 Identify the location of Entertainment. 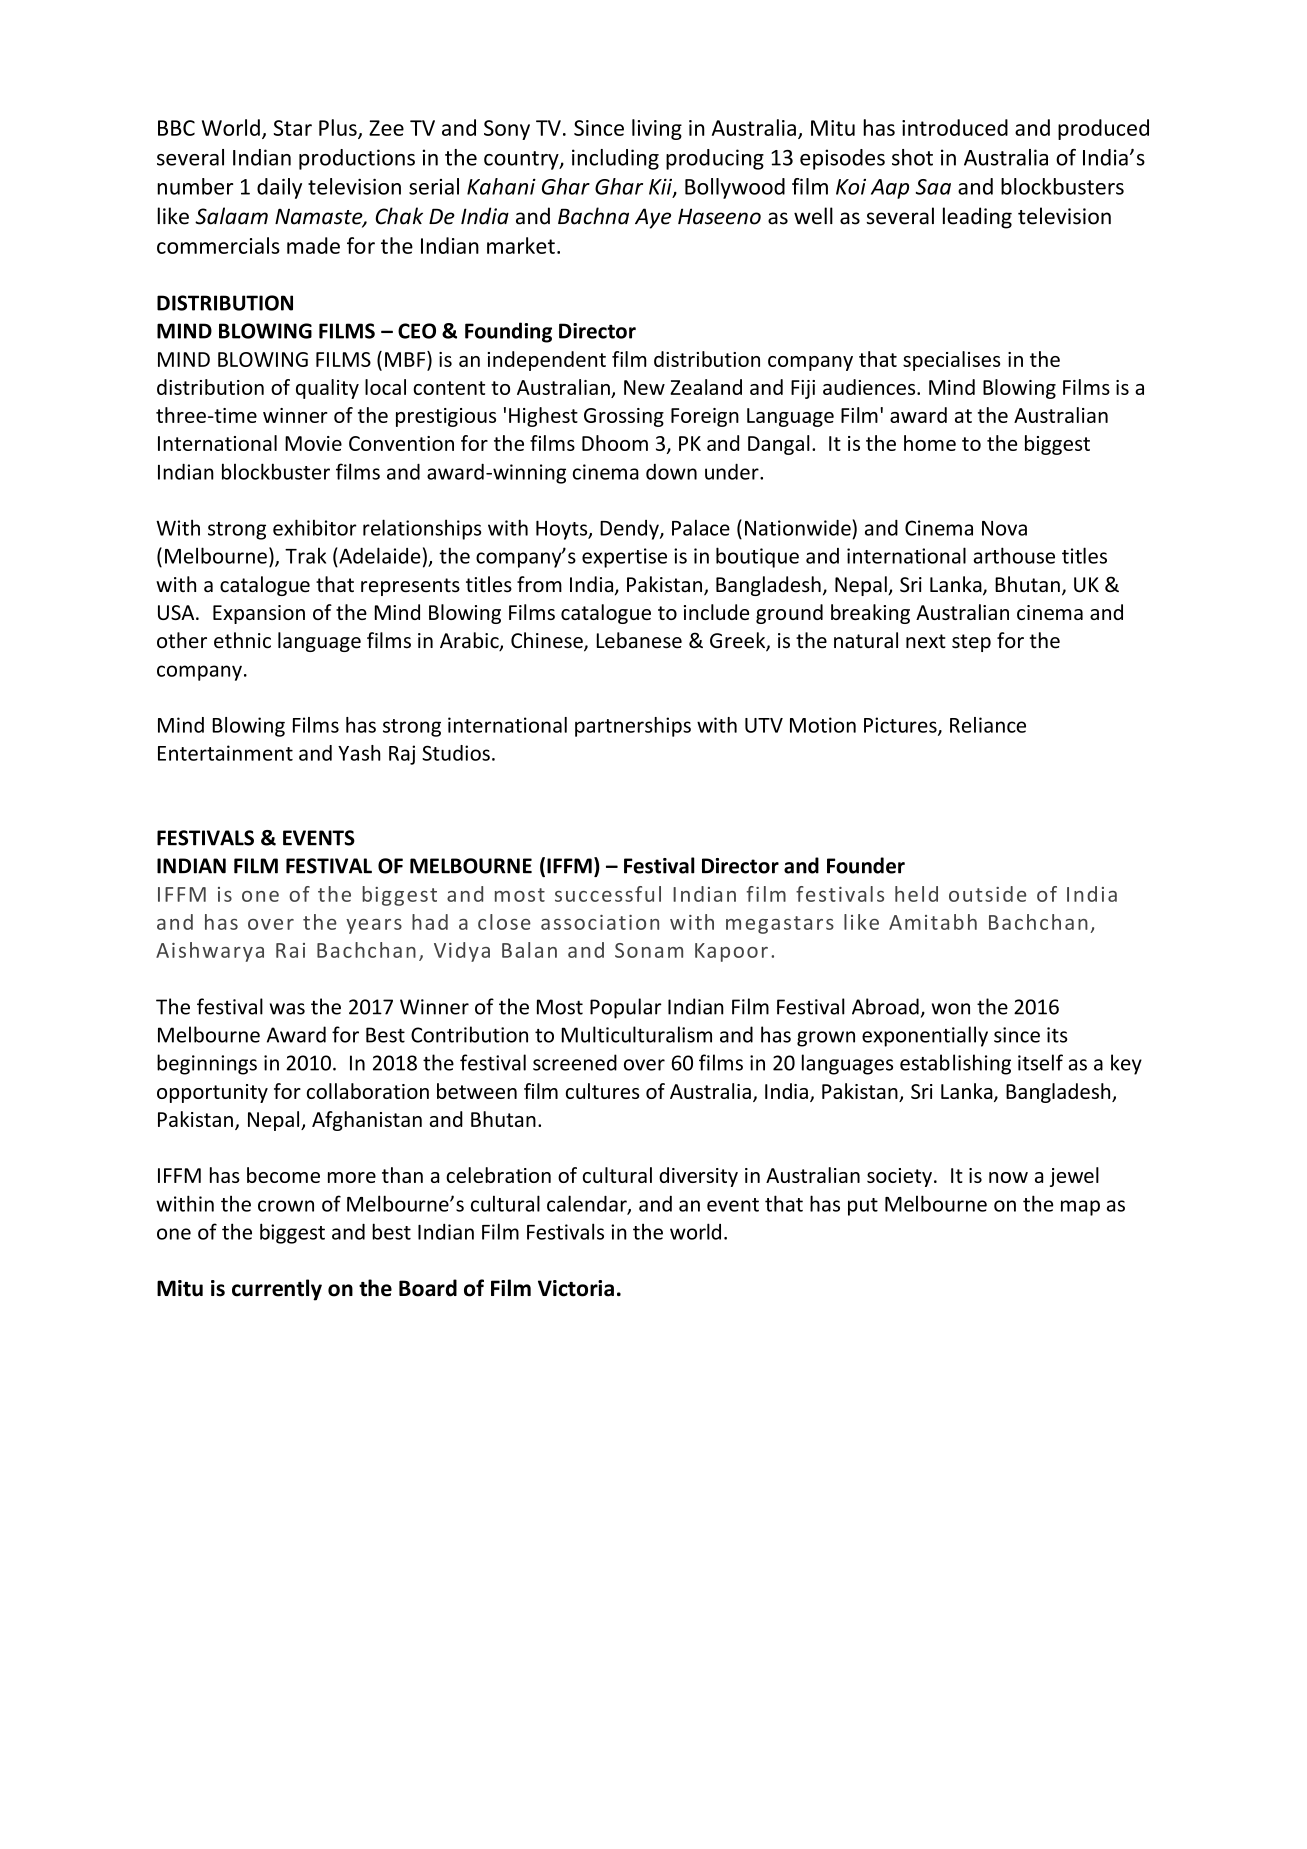
(225, 753).
